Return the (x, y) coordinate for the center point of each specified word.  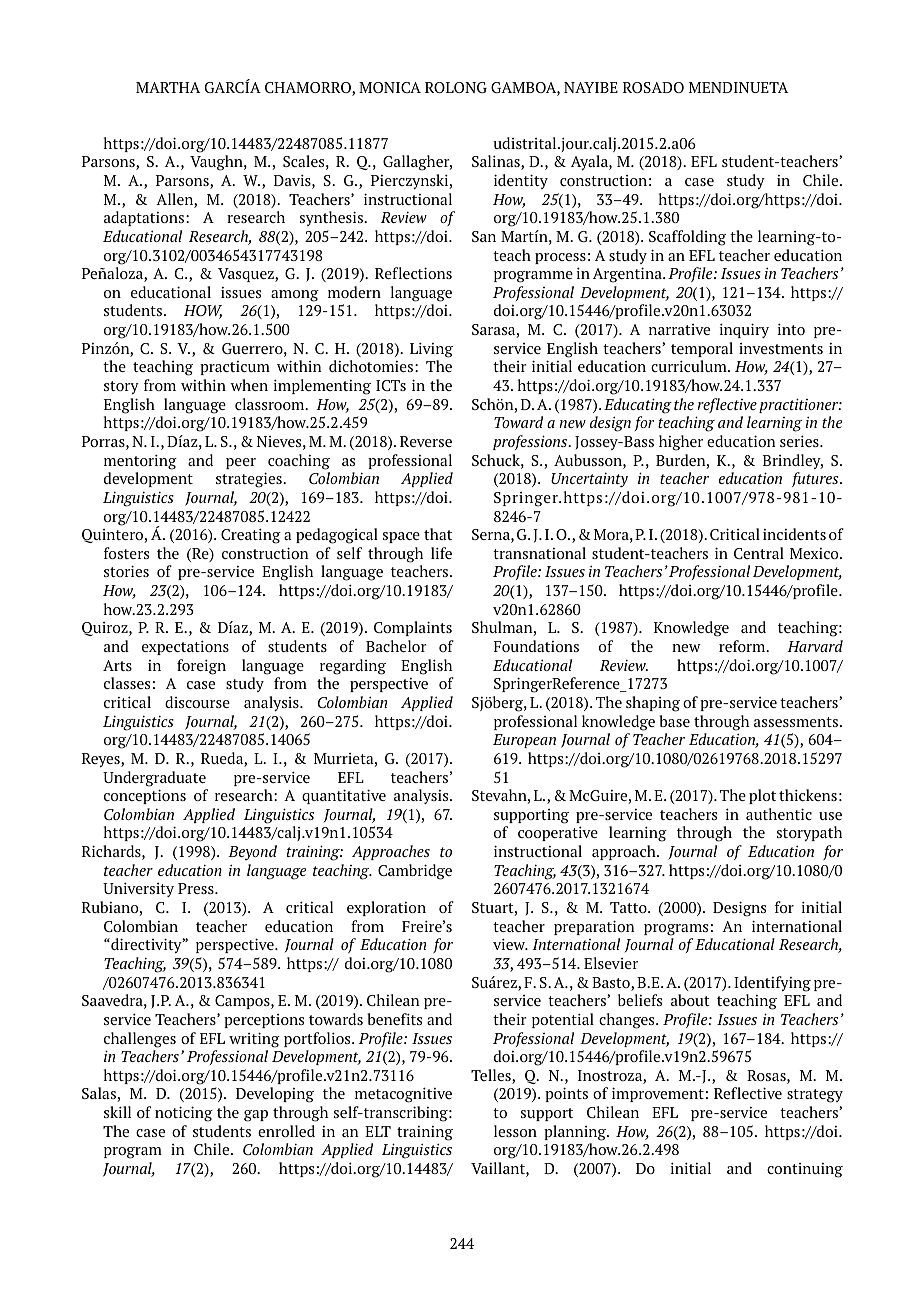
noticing (184, 1114)
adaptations (145, 218)
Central (759, 553)
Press (197, 888)
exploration (386, 908)
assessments (797, 722)
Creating (251, 536)
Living (431, 350)
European (524, 741)
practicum (235, 368)
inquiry (744, 330)
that (438, 534)
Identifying (772, 984)
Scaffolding (687, 238)
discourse (197, 702)
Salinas (497, 162)
